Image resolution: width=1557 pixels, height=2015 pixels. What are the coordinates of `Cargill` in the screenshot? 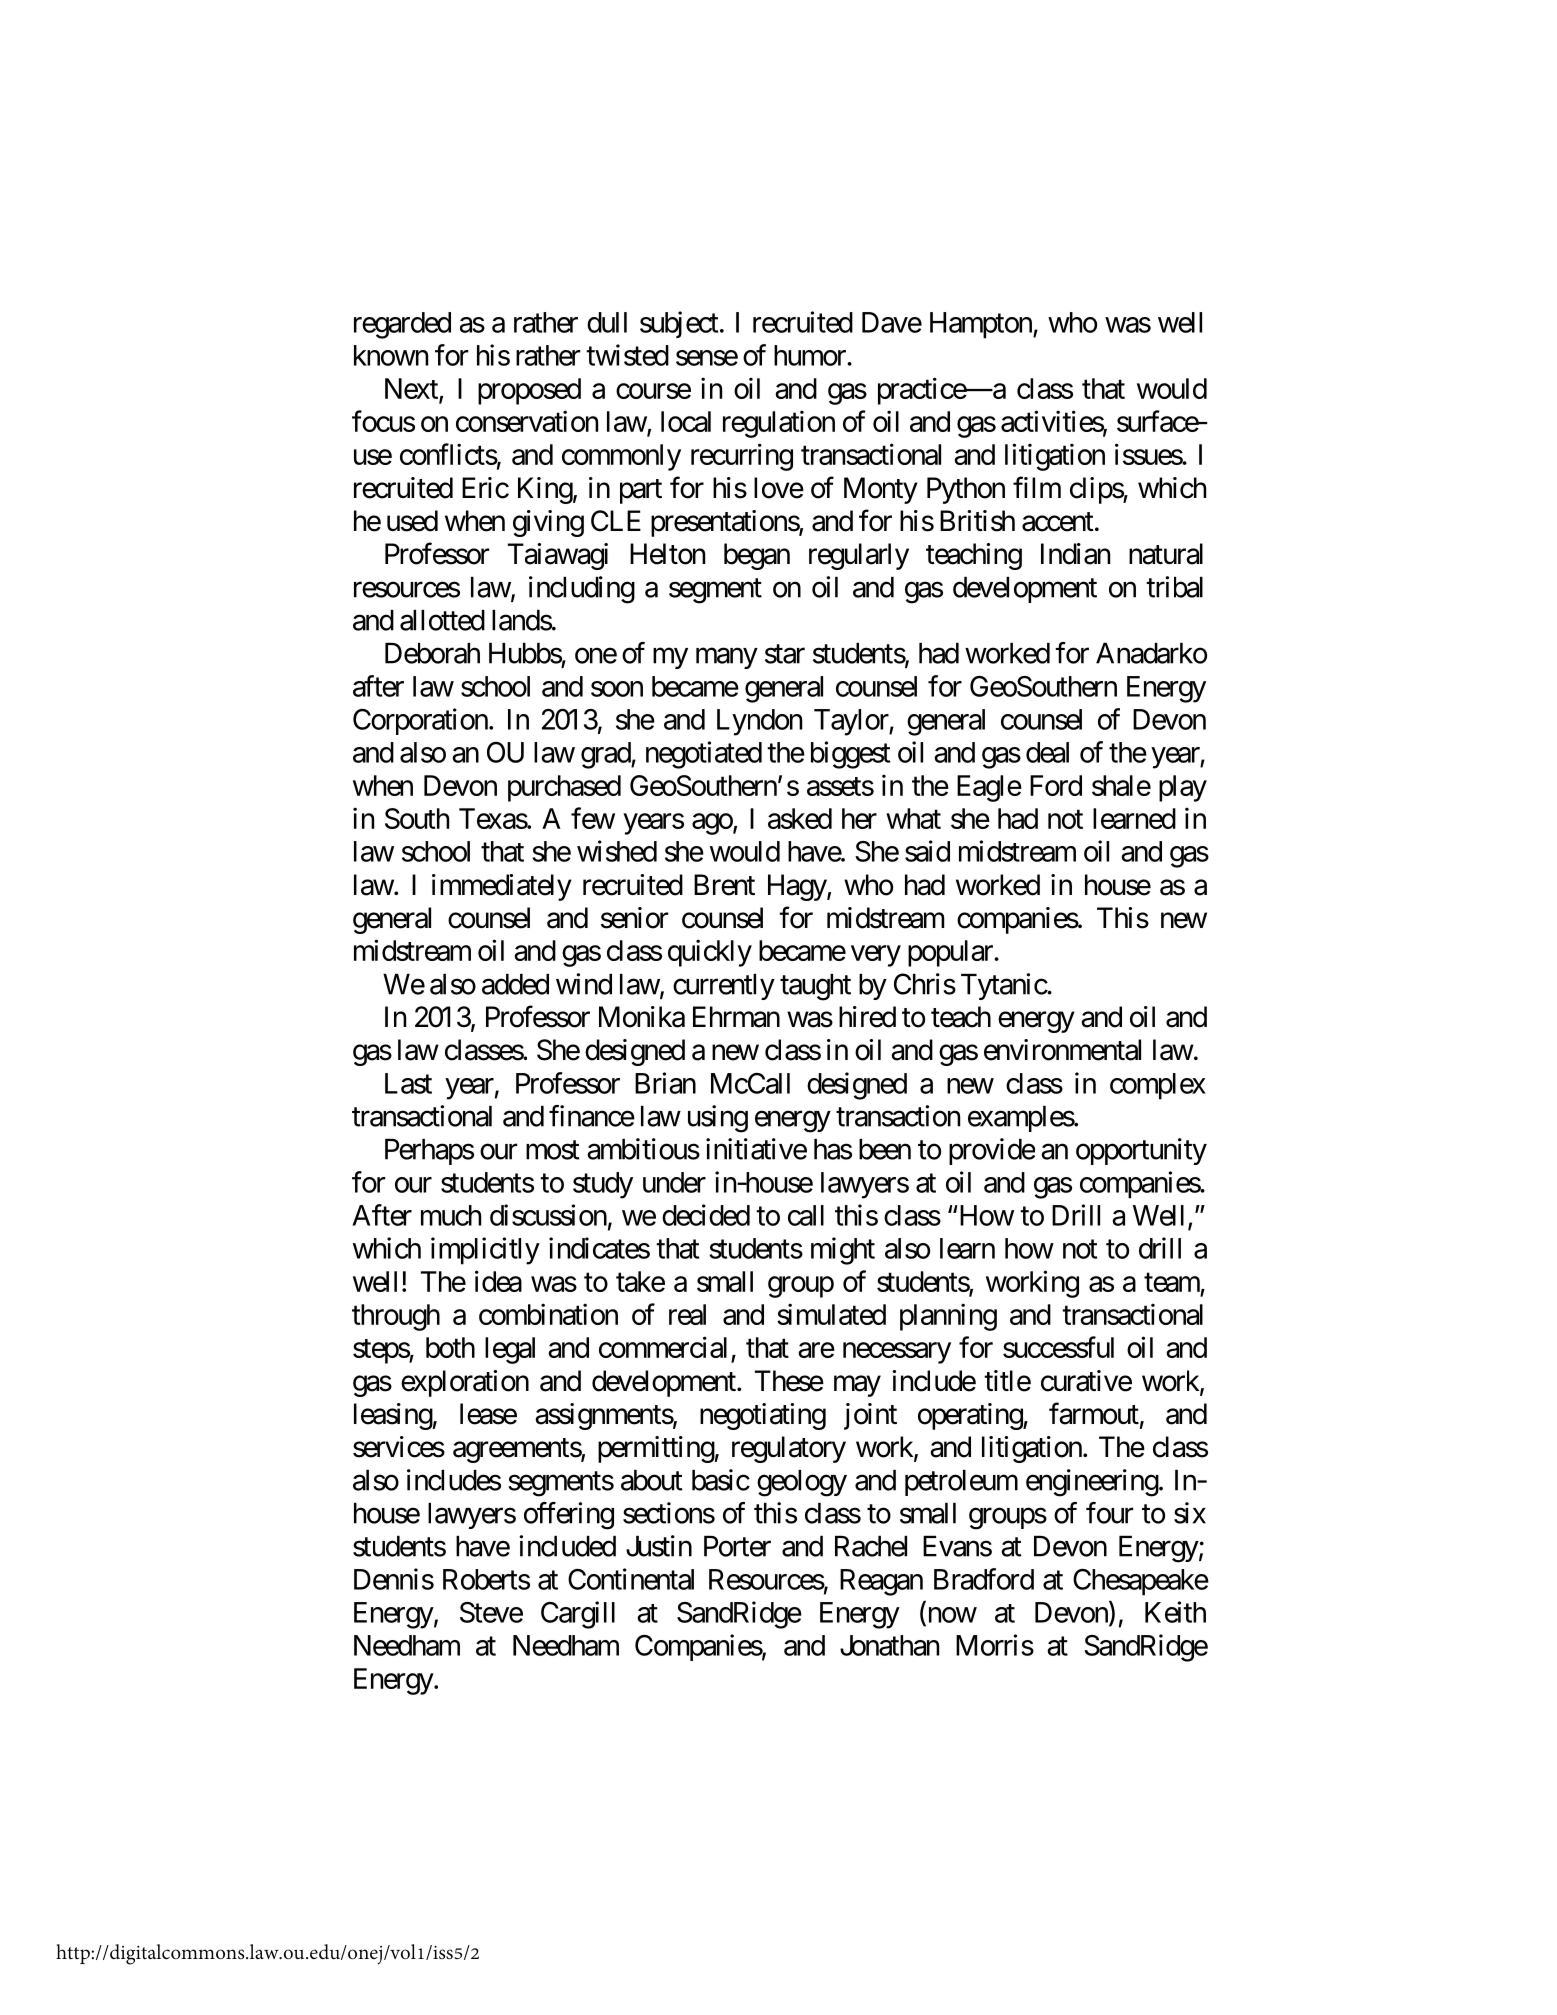 It's located at (578, 1615).
